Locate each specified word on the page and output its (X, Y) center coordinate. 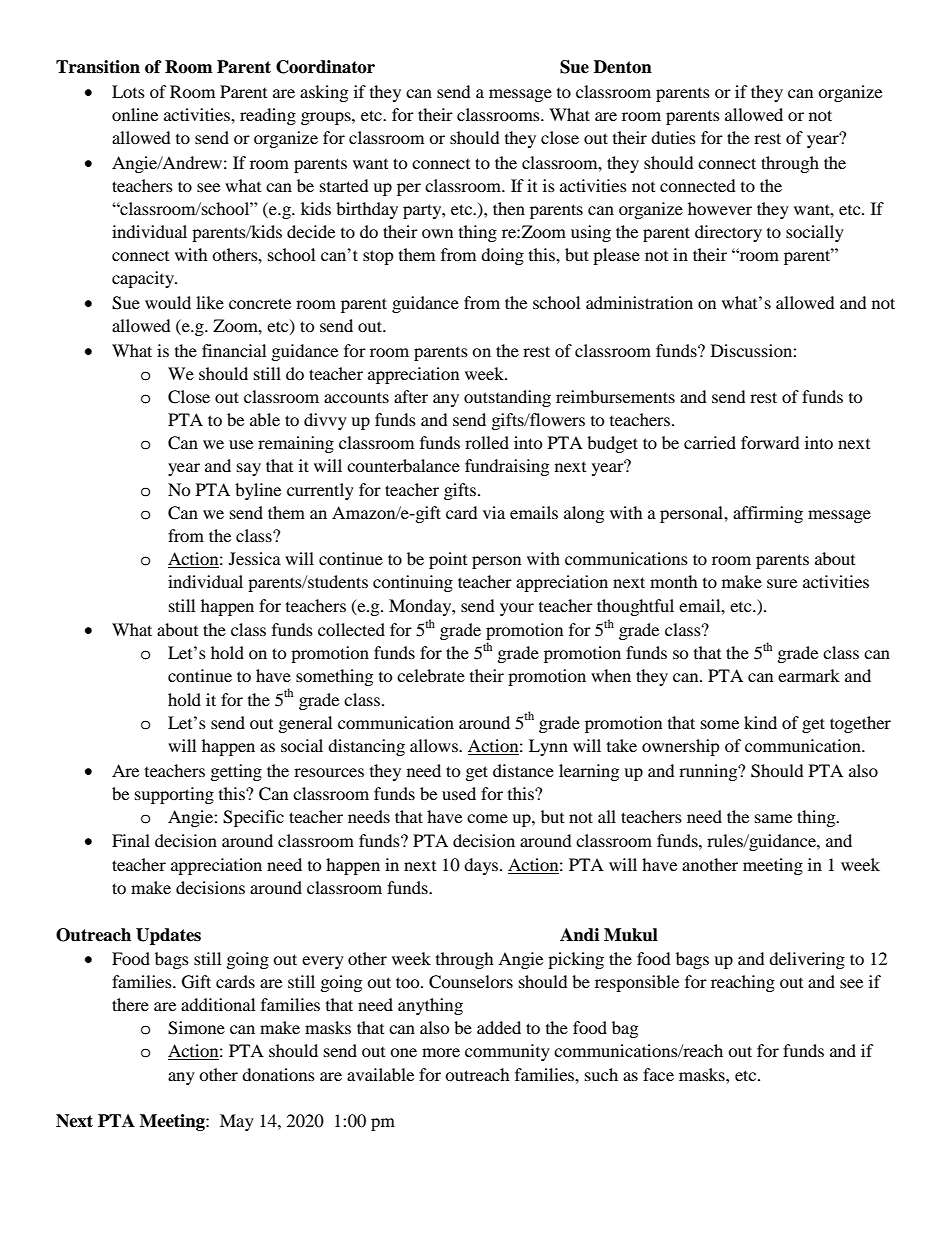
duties (673, 137)
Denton (623, 67)
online (135, 114)
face (658, 1074)
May (237, 1122)
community (507, 1052)
